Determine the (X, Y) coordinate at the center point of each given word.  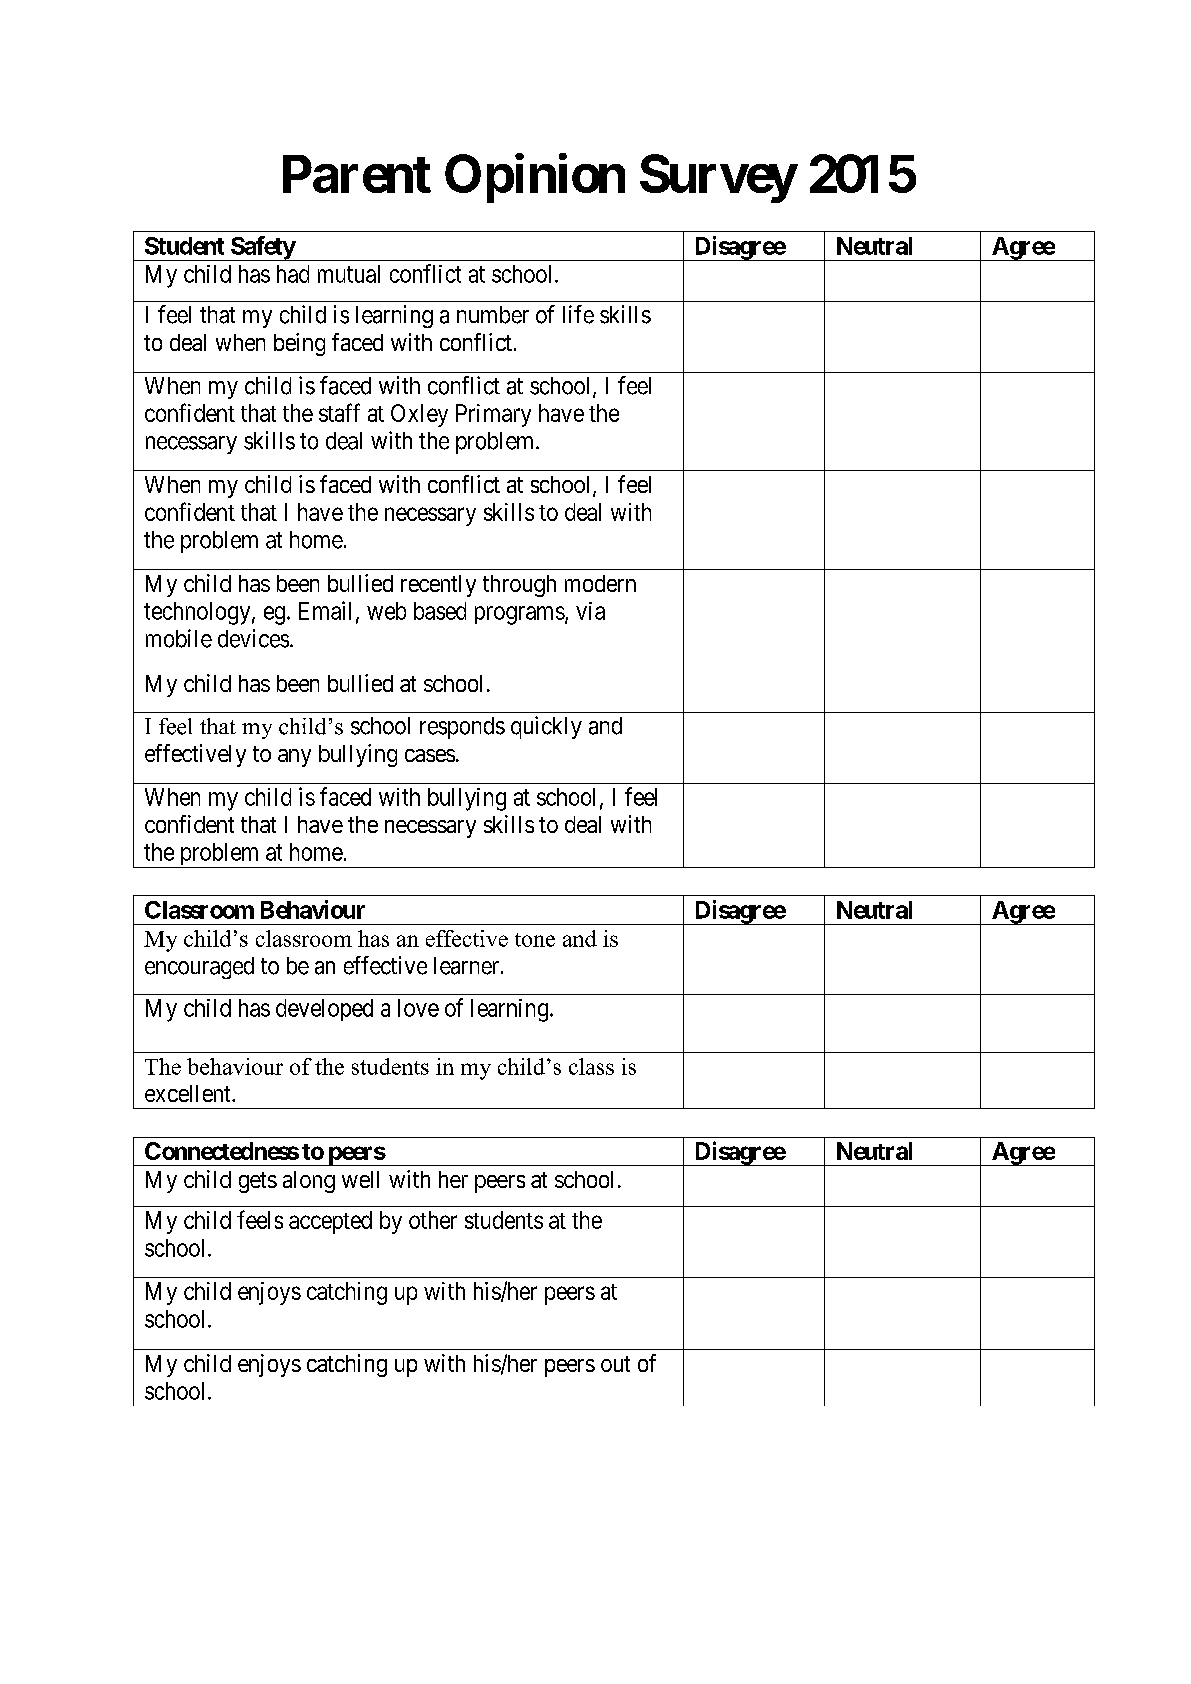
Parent (357, 174)
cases (430, 755)
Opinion (535, 178)
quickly (546, 727)
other (433, 1220)
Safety (262, 248)
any (294, 758)
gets (258, 1182)
